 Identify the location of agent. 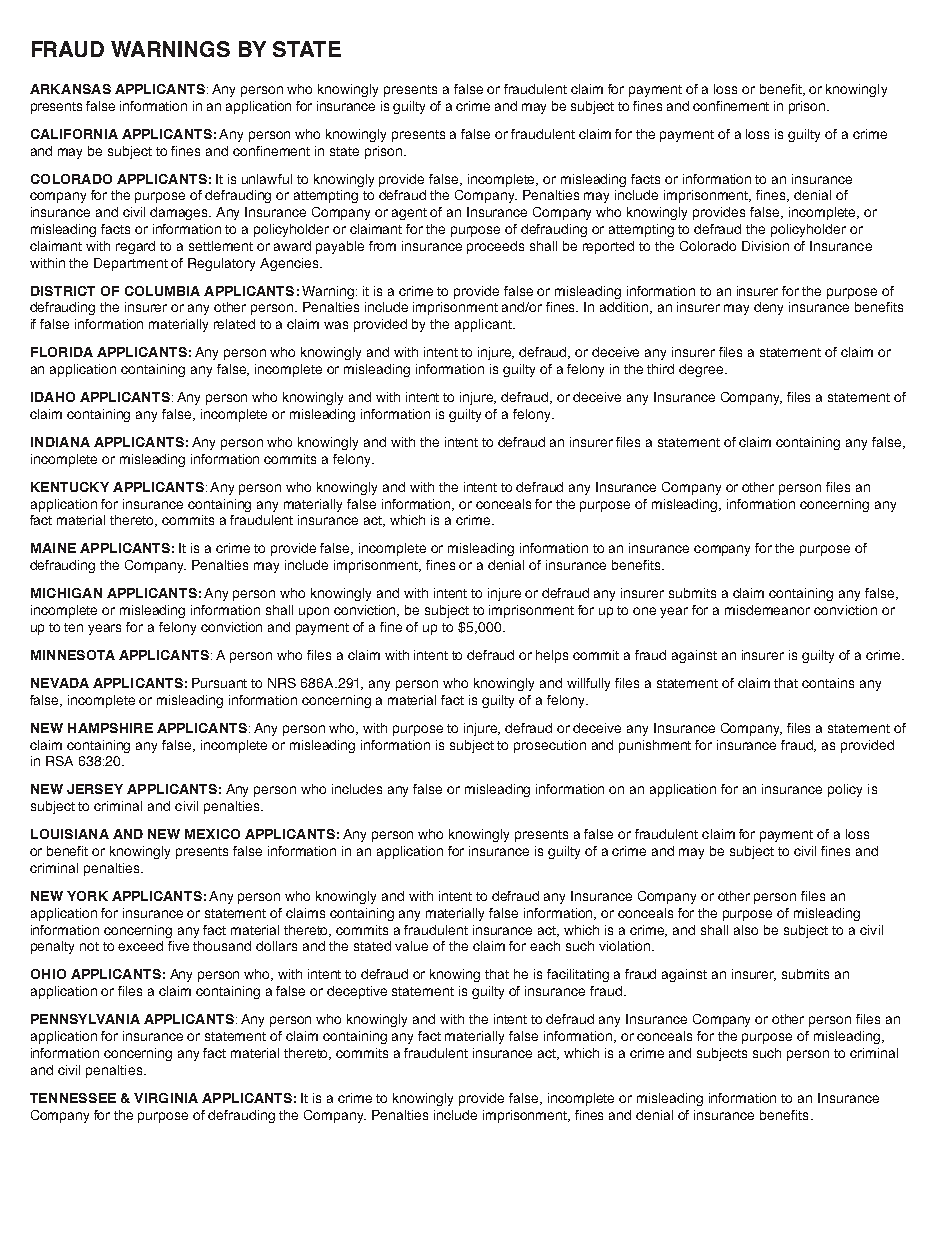
(409, 214).
